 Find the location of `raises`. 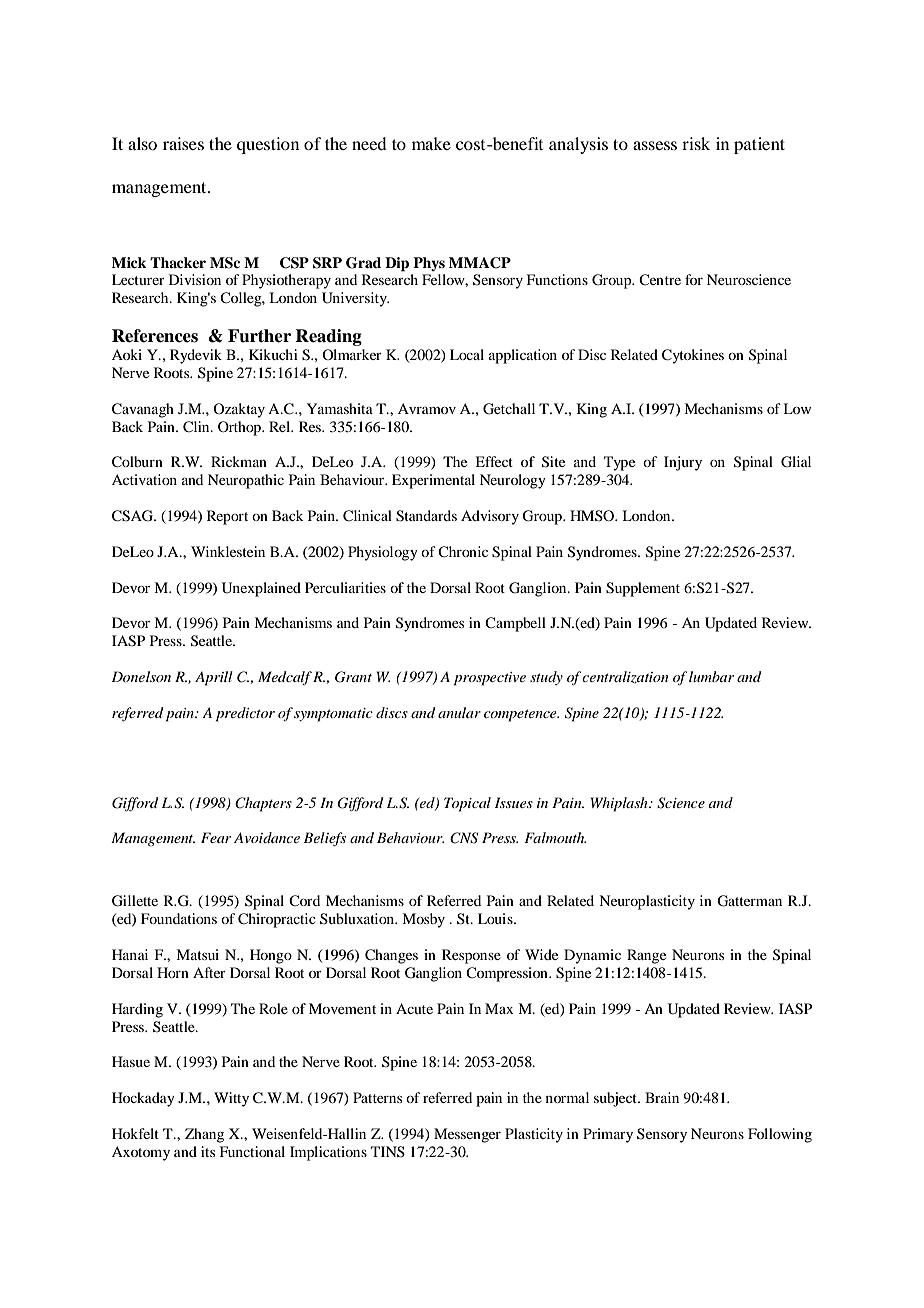

raises is located at coordinates (183, 143).
